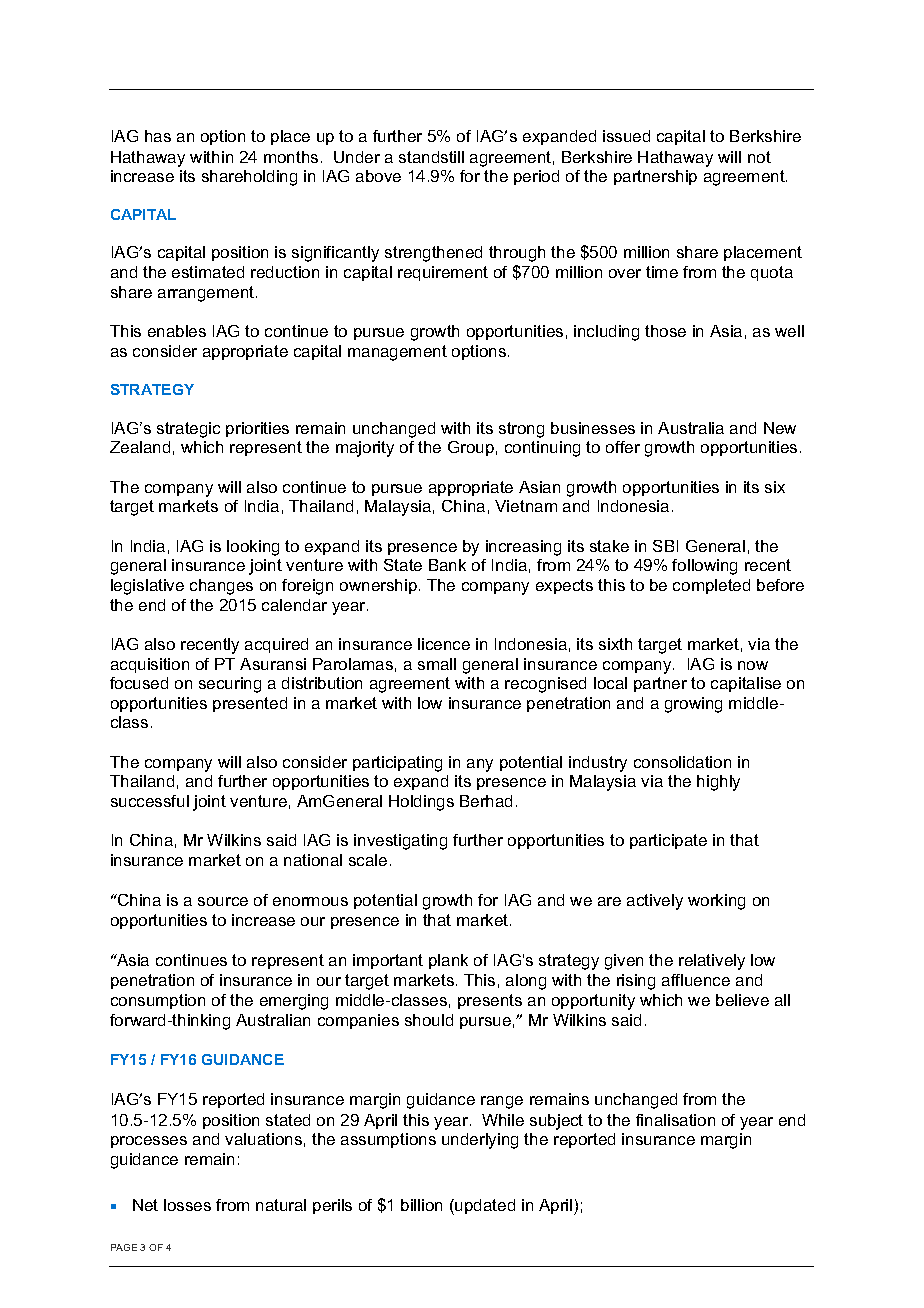  I want to click on not, so click(759, 157).
